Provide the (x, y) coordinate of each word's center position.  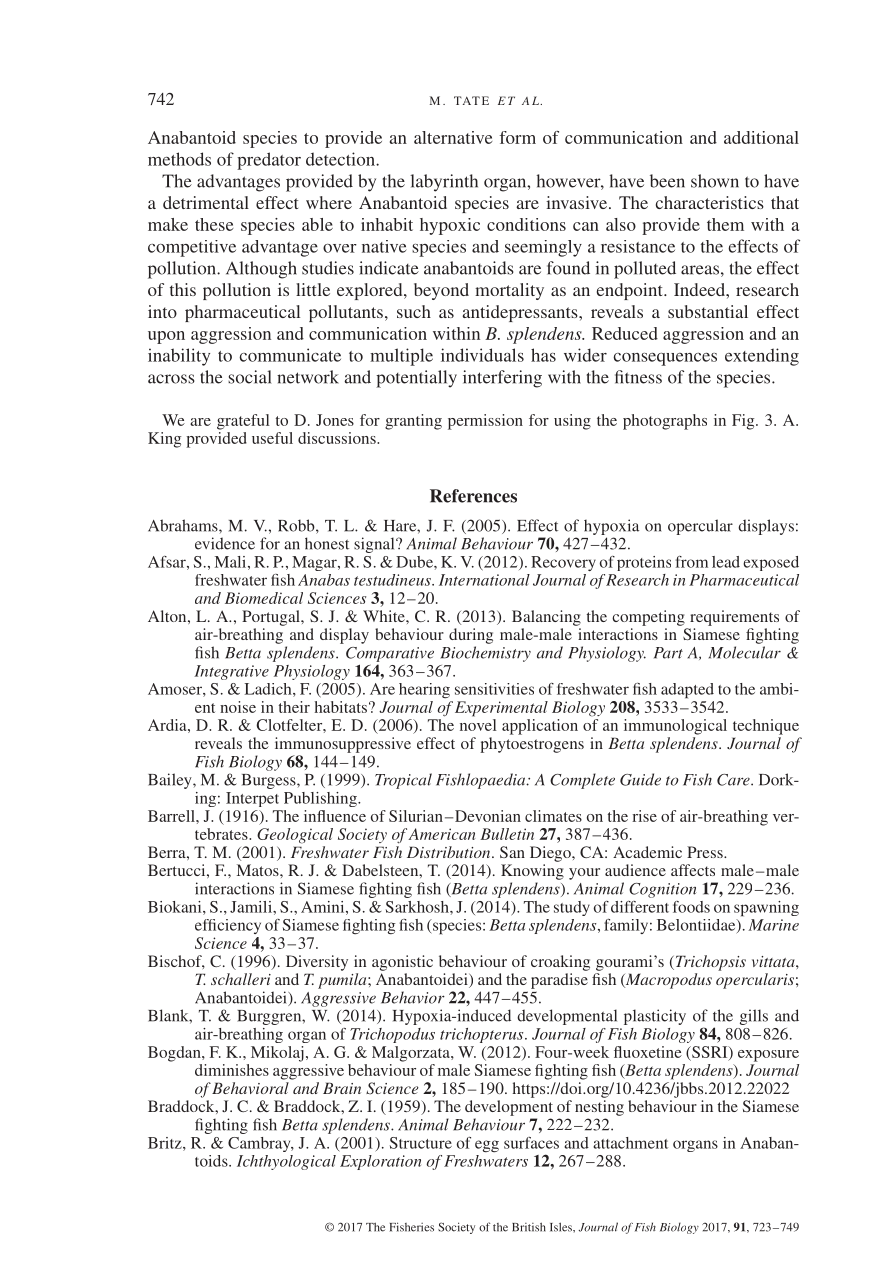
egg (487, 1146)
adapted (687, 691)
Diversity (317, 963)
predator (269, 161)
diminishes (232, 1070)
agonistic (402, 963)
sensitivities (494, 689)
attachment (630, 1143)
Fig (744, 422)
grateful (243, 422)
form (518, 137)
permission (485, 422)
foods (691, 907)
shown (715, 181)
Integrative (231, 672)
